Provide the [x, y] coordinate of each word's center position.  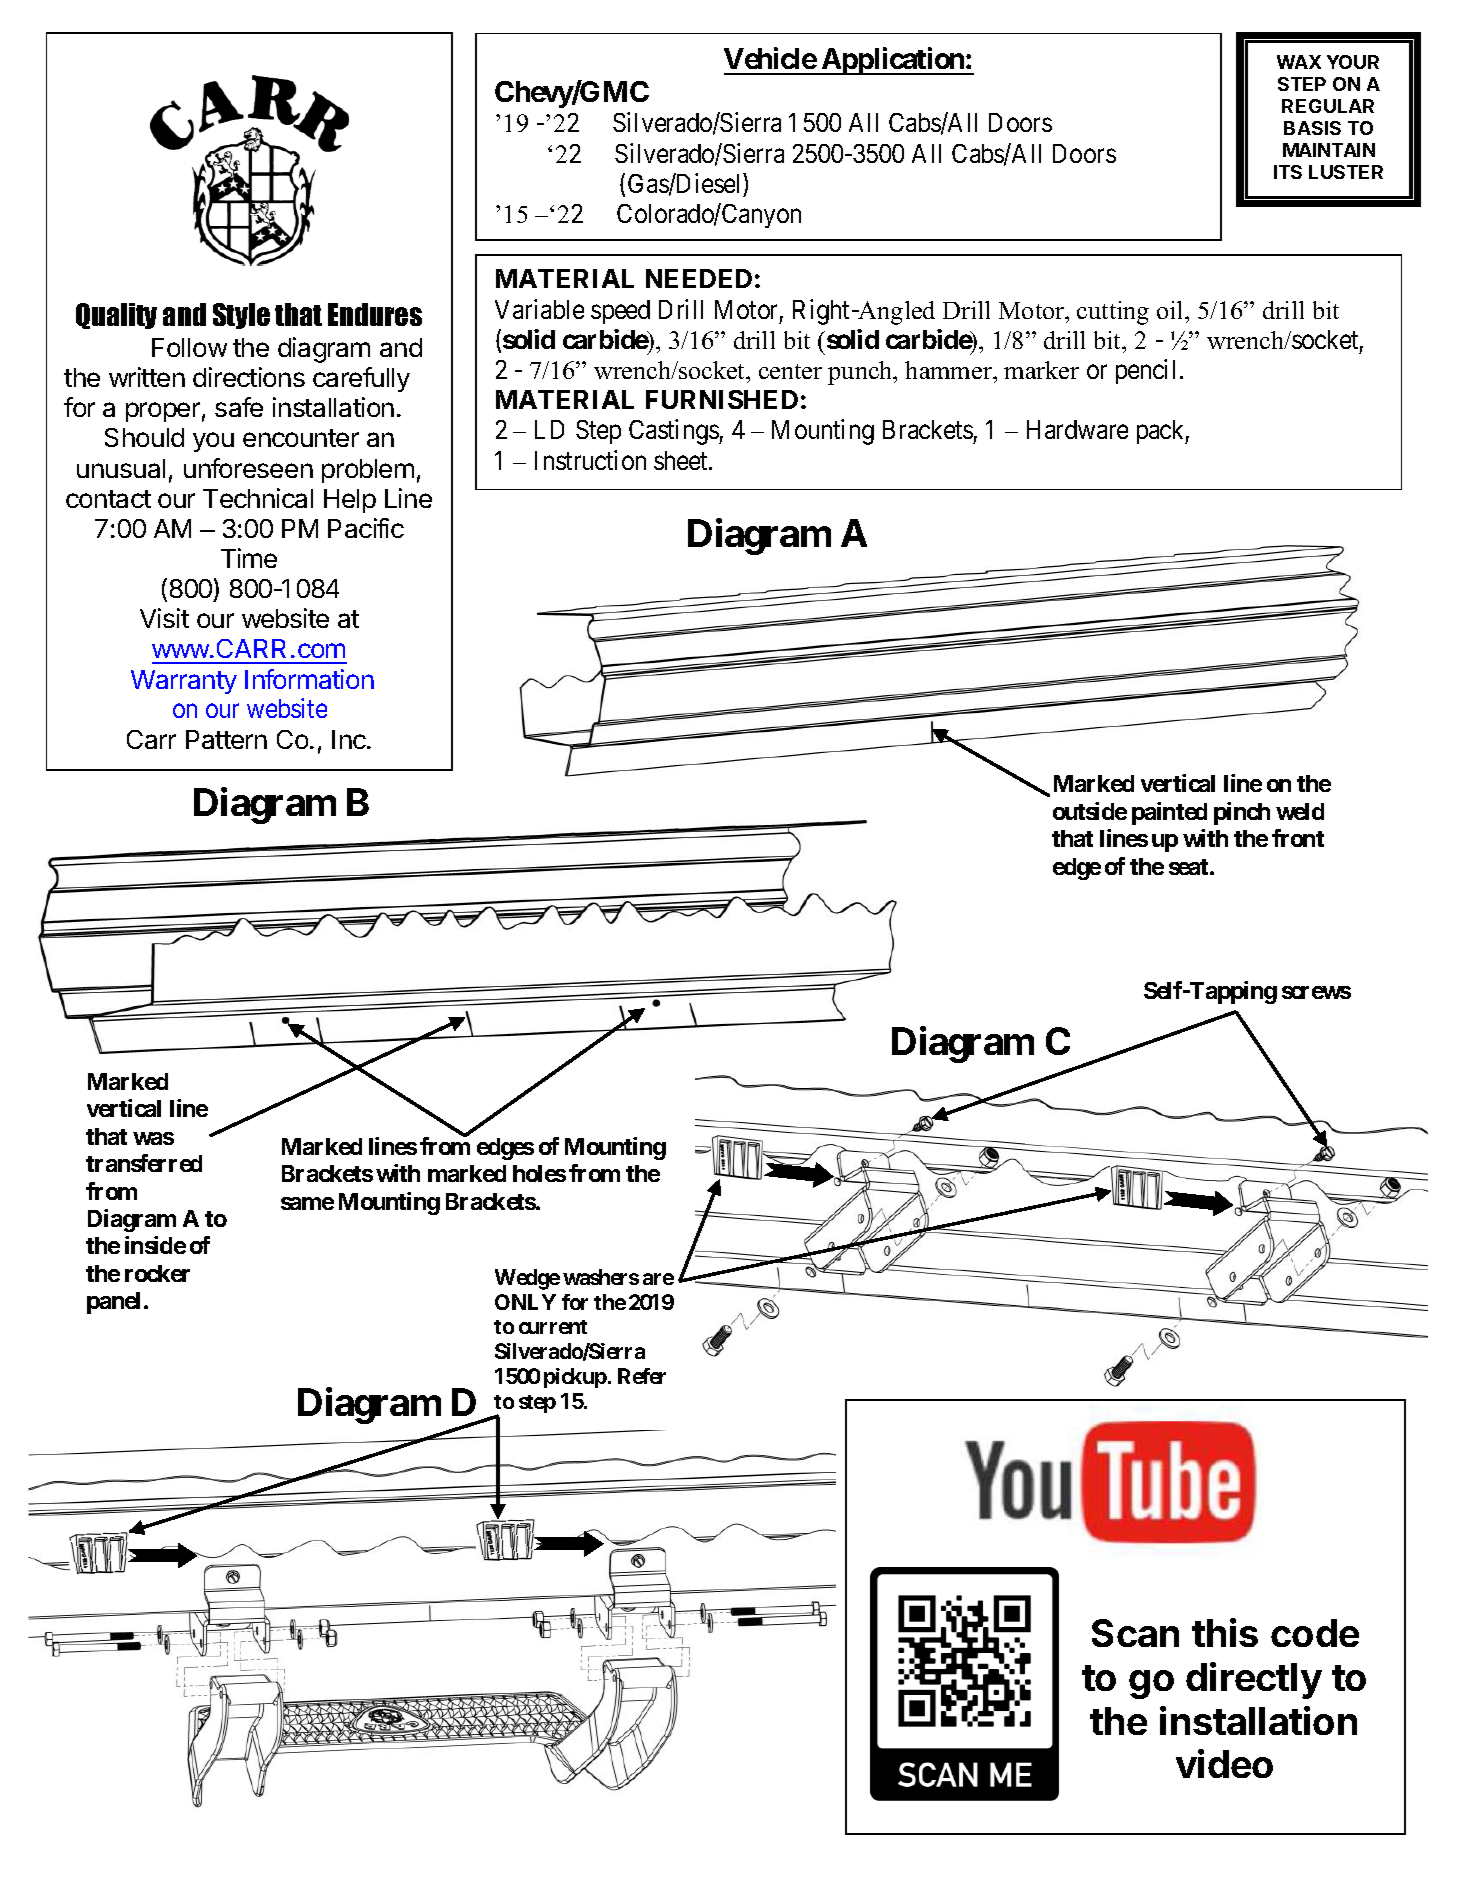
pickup [575, 1378]
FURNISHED [722, 399]
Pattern [226, 739]
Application [892, 61]
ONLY [525, 1302]
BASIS [1312, 128]
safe [239, 407]
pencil [1145, 371]
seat [1188, 867]
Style [241, 316]
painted [1169, 813]
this [1225, 1632]
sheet [682, 460]
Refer [642, 1376]
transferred [144, 1163]
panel [113, 1303]
